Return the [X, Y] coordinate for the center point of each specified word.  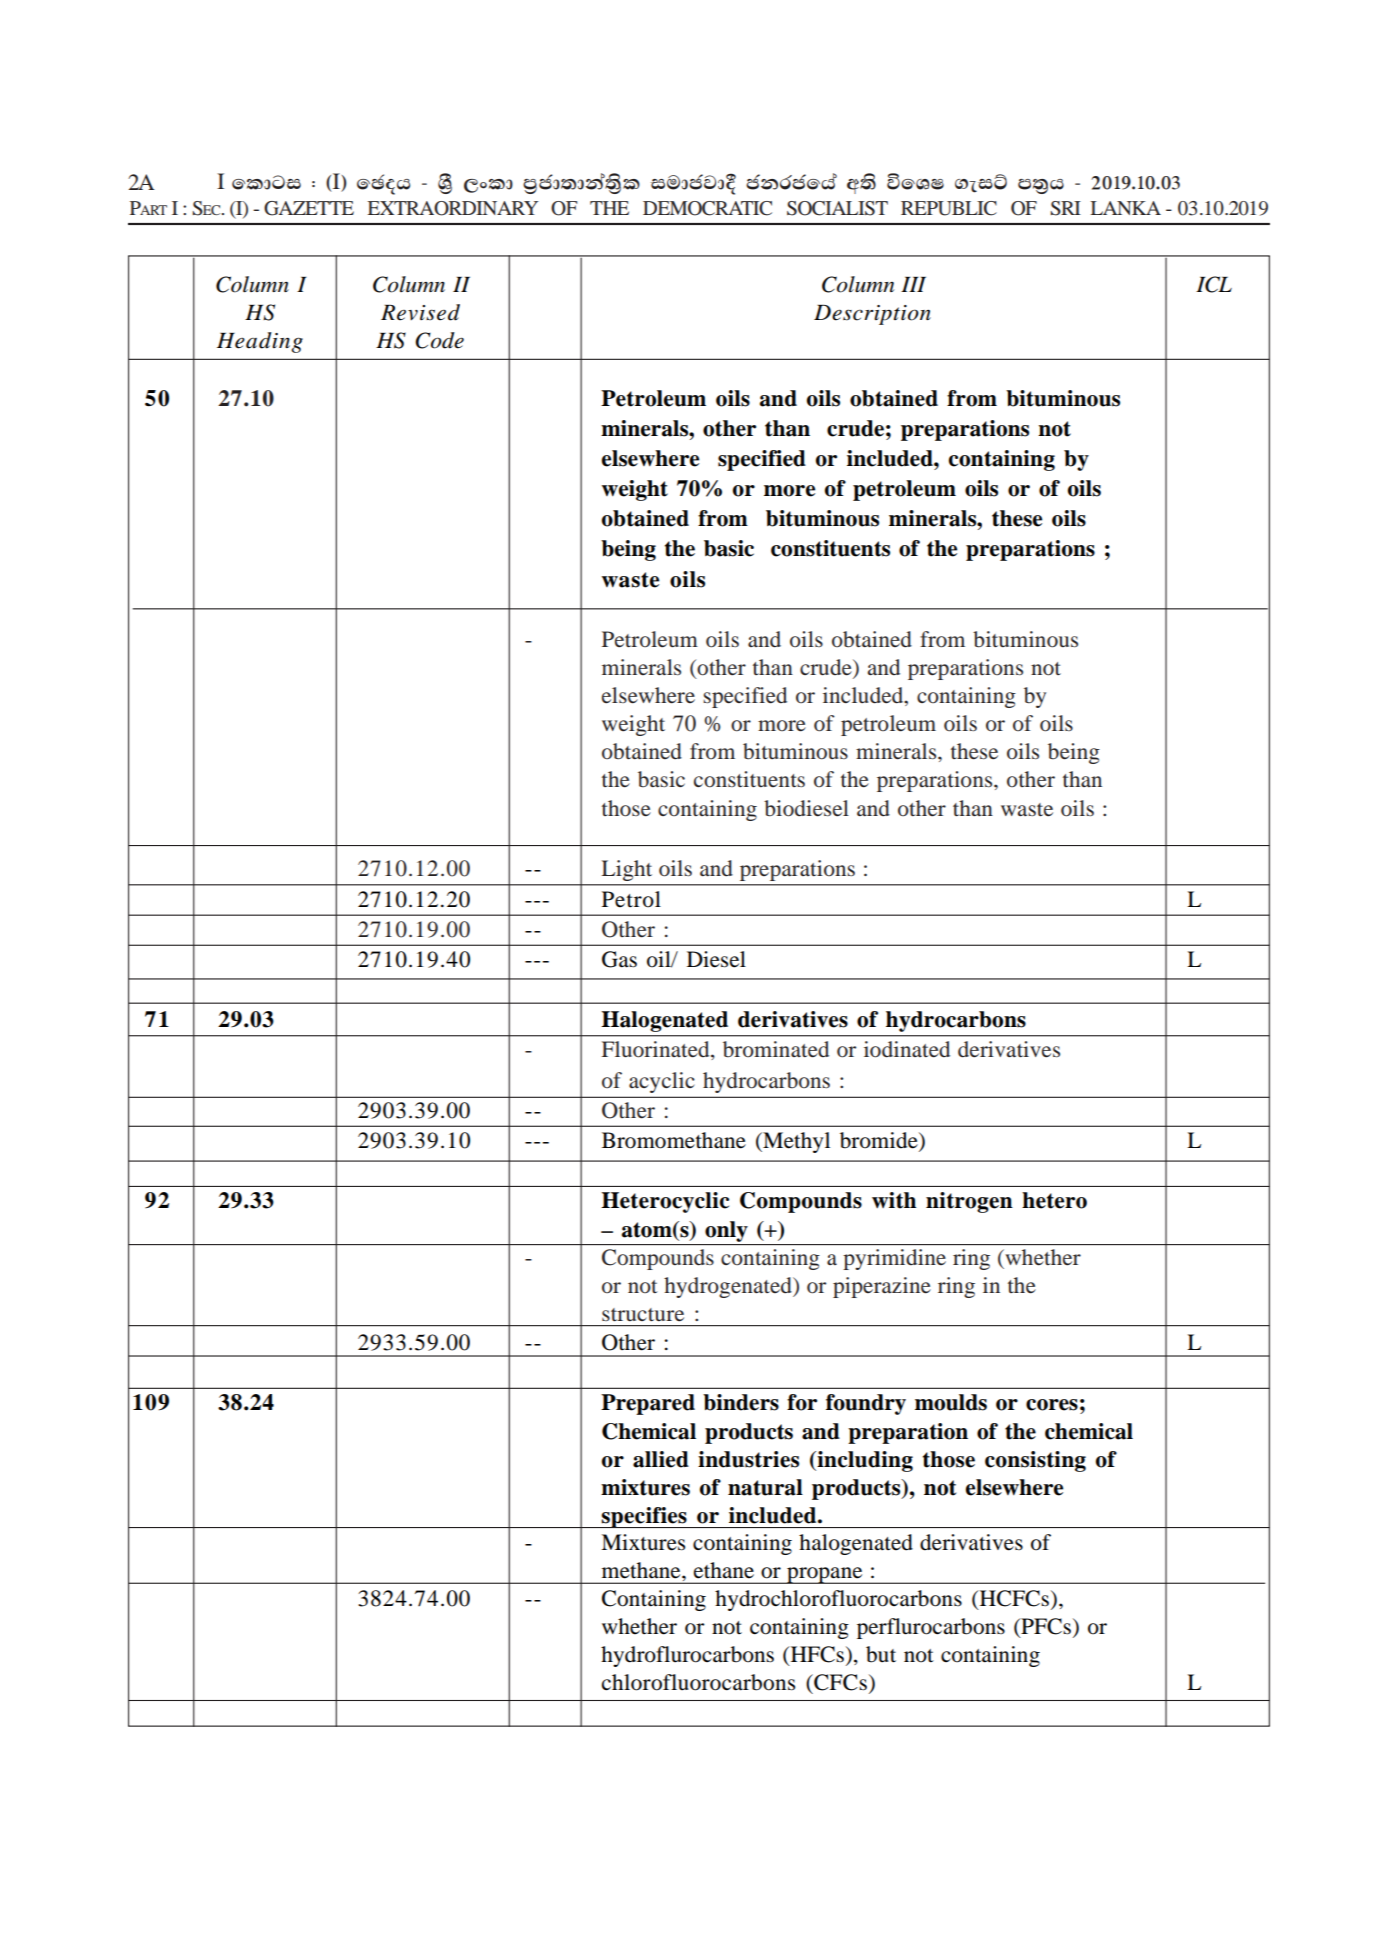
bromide [880, 1141]
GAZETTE [309, 208]
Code [439, 340]
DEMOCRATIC [707, 208]
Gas [619, 959]
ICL [1214, 284]
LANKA [1125, 208]
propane [825, 1575]
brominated [776, 1049]
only [726, 1231]
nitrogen [969, 1202]
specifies [644, 1517]
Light [626, 870]
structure [643, 1315]
